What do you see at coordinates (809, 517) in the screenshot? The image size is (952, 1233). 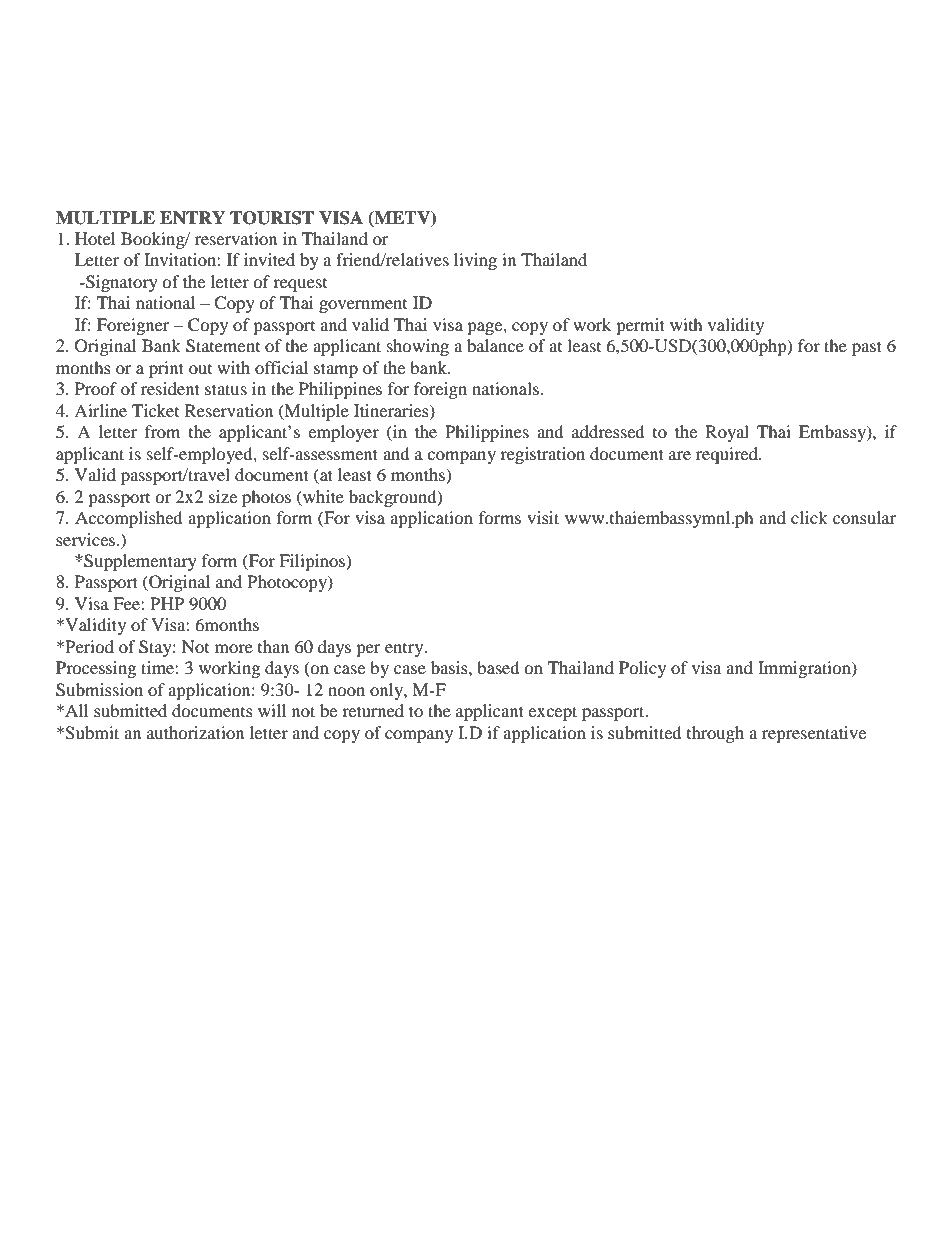 I see `click` at bounding box center [809, 517].
